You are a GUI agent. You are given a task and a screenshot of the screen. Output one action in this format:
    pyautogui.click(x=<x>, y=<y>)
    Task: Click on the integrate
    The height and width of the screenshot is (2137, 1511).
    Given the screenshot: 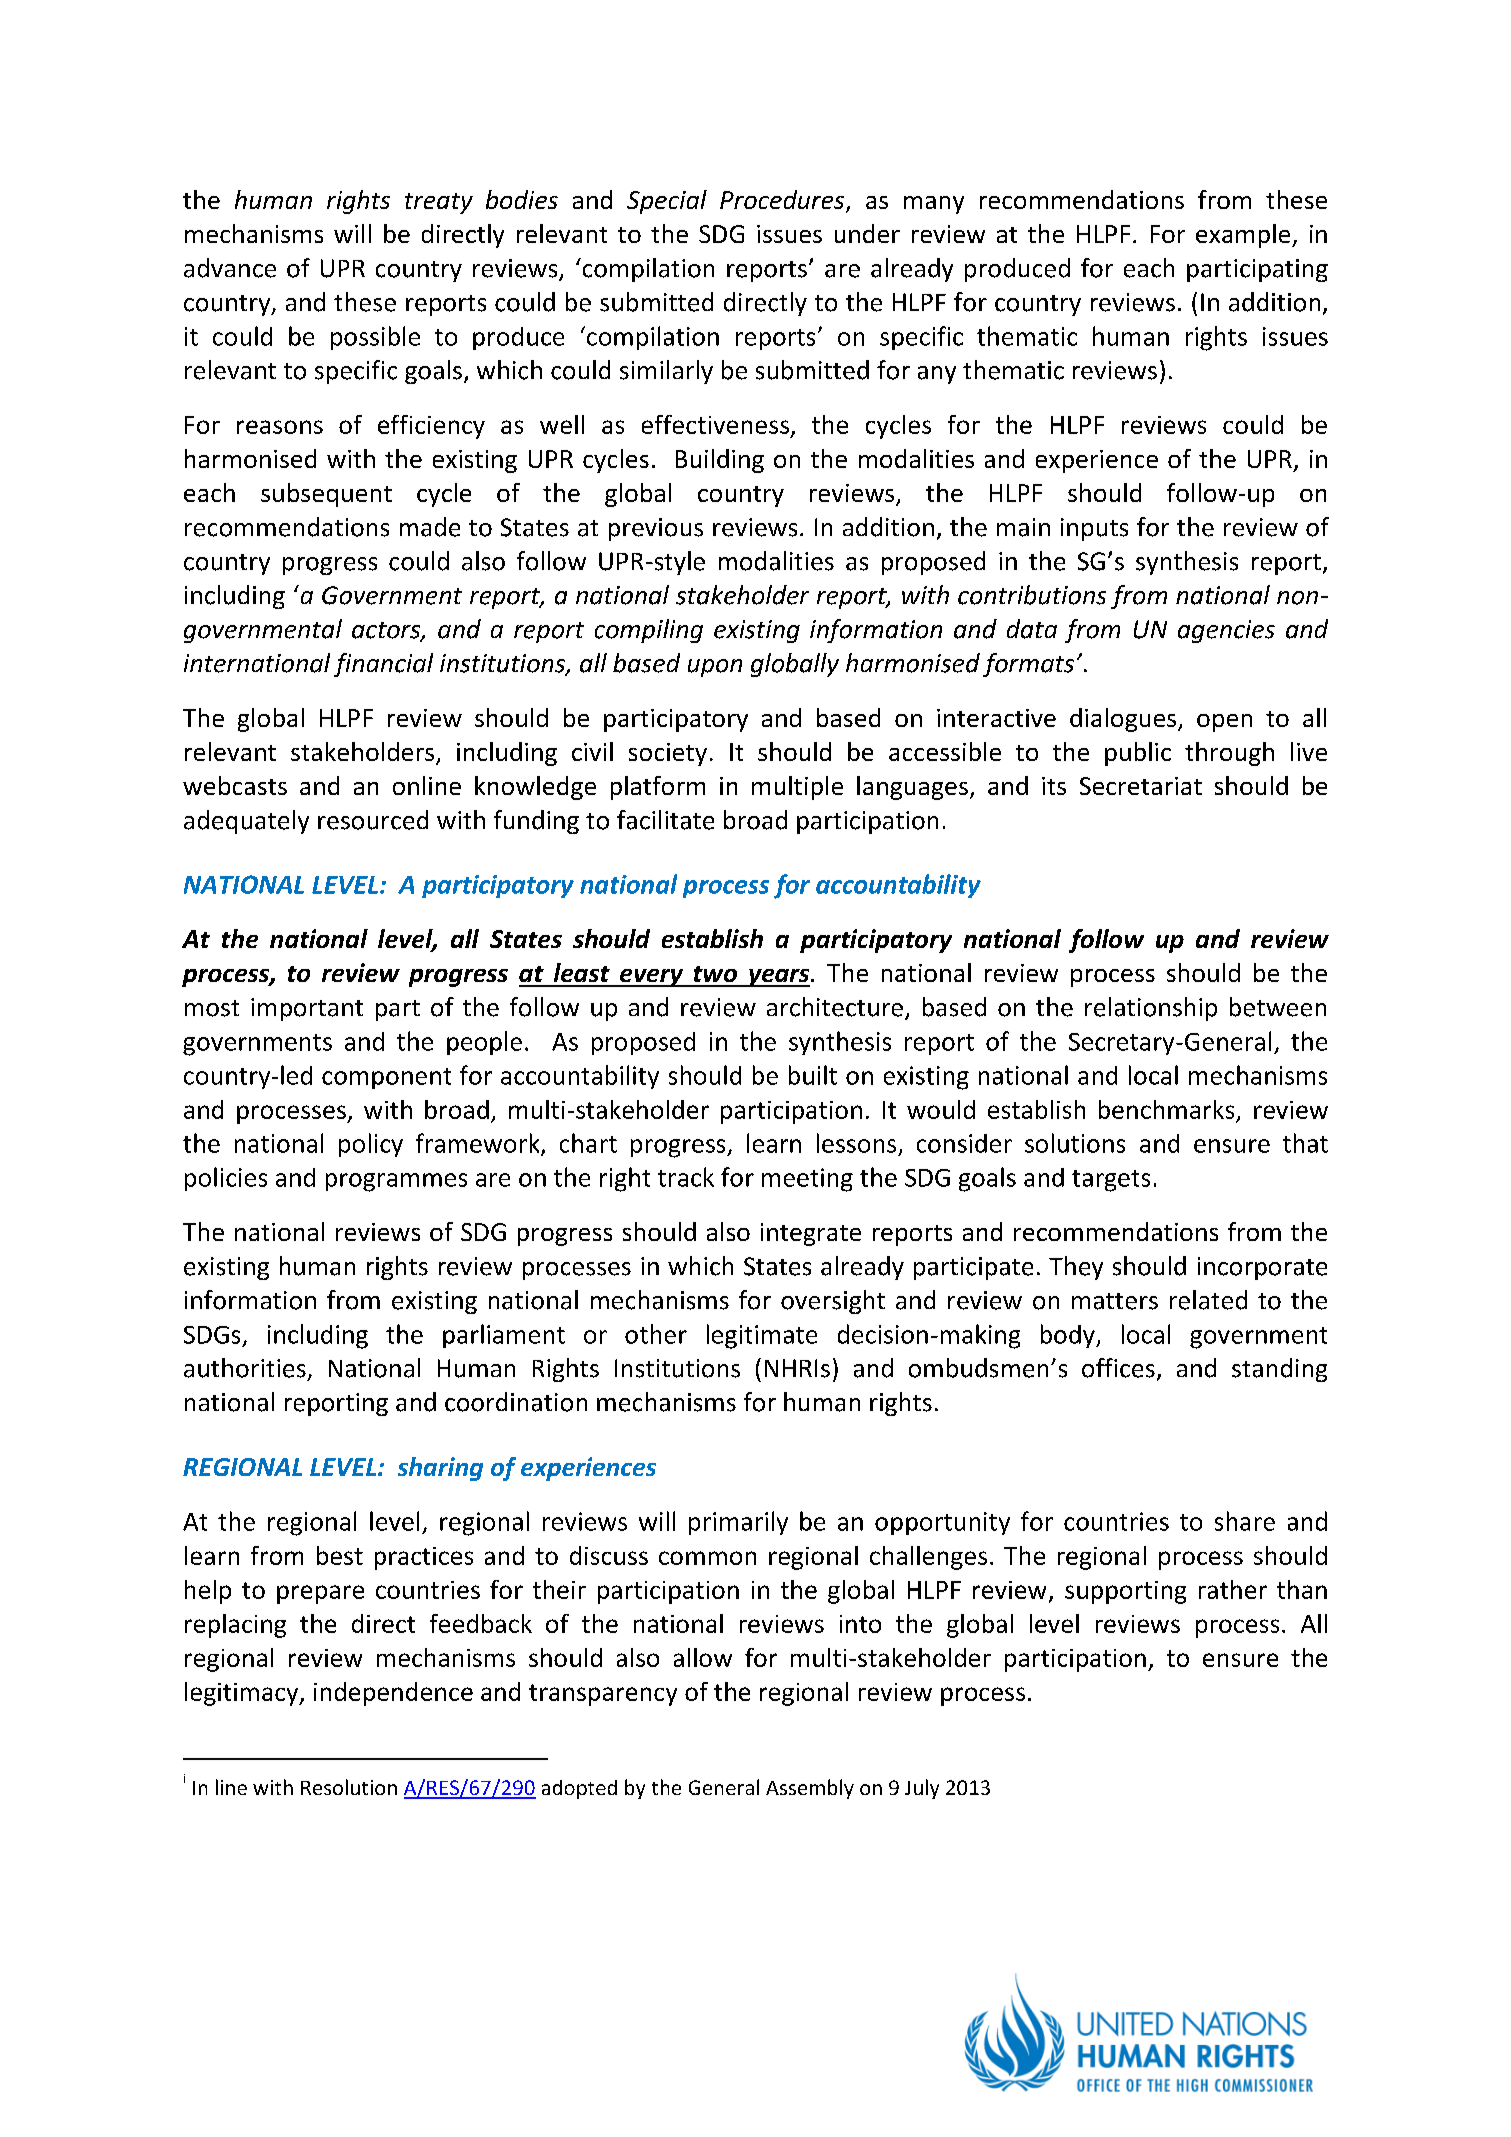 What is the action you would take?
    pyautogui.click(x=811, y=1234)
